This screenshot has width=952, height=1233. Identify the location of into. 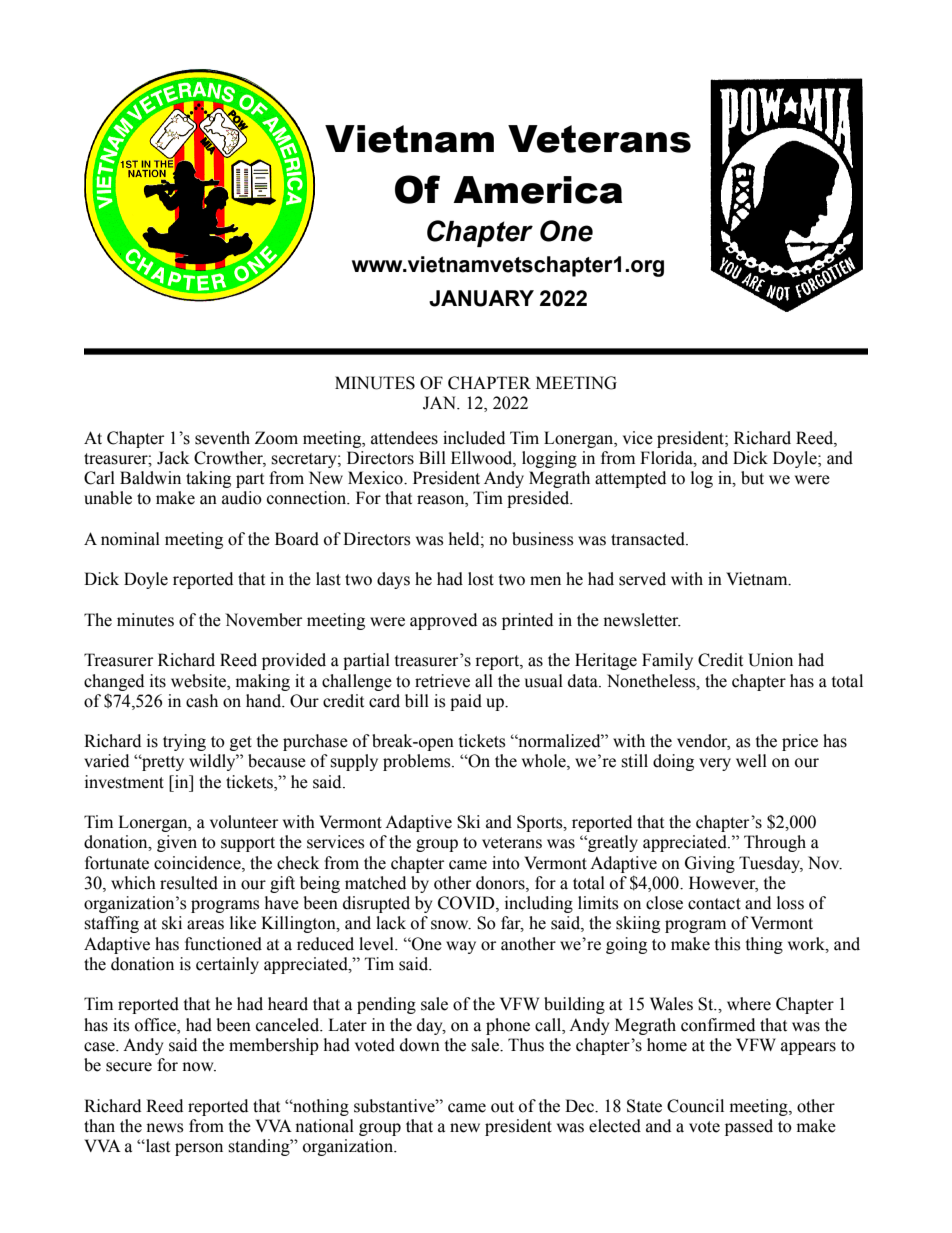
(506, 863).
